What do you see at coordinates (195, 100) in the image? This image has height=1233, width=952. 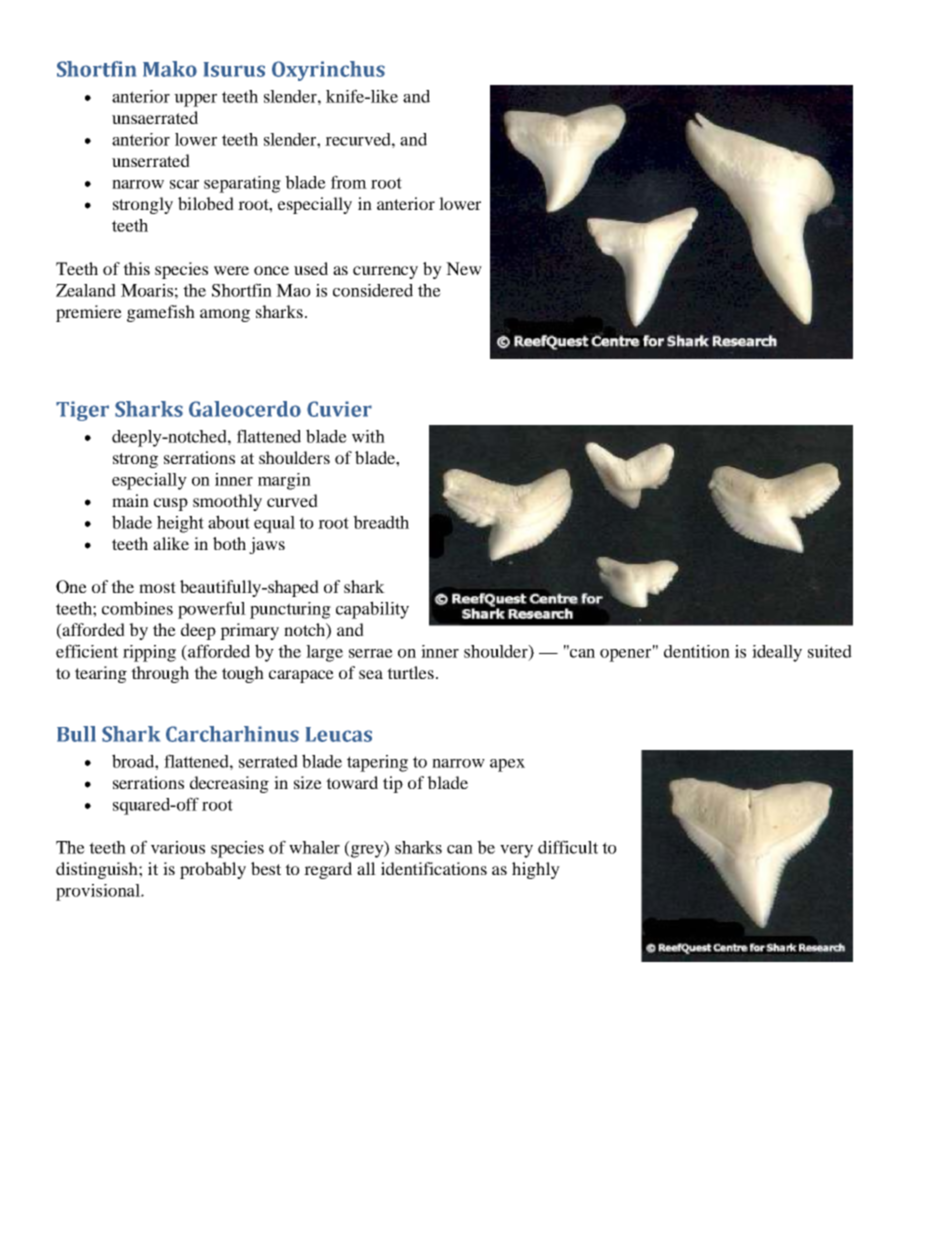 I see `upper` at bounding box center [195, 100].
